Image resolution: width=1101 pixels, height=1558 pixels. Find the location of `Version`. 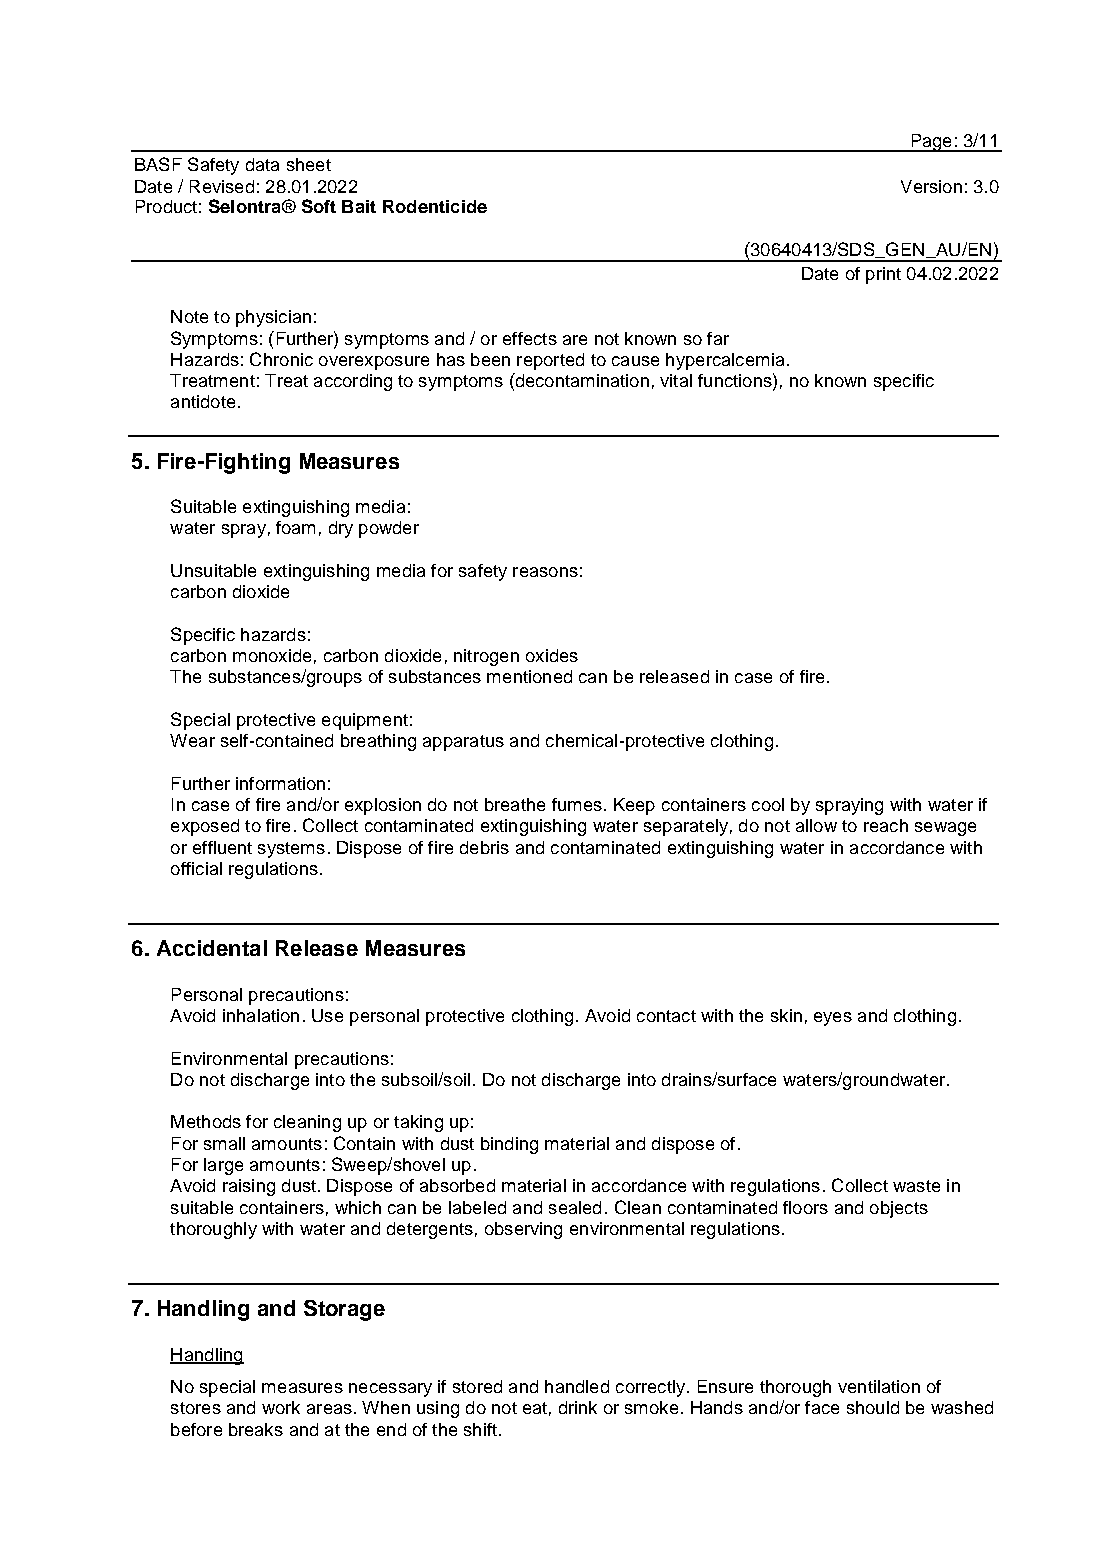

Version is located at coordinates (931, 186).
